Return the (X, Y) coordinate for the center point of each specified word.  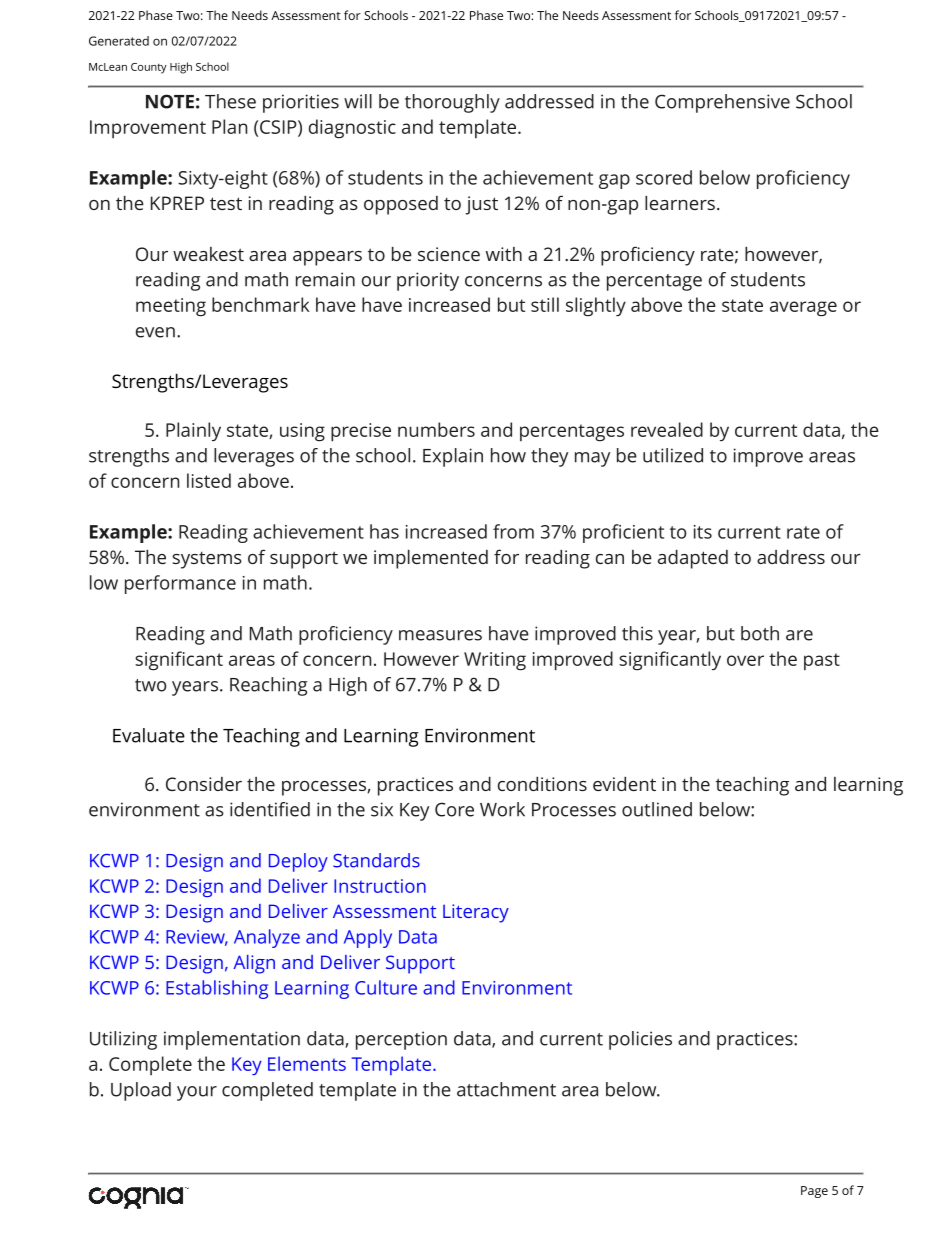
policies (640, 1040)
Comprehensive (722, 103)
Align (254, 964)
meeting (171, 307)
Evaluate (149, 735)
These (230, 101)
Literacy (476, 913)
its (703, 532)
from (513, 531)
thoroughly (452, 103)
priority (428, 281)
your (197, 1093)
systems (207, 560)
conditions (542, 784)
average (803, 309)
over (745, 660)
